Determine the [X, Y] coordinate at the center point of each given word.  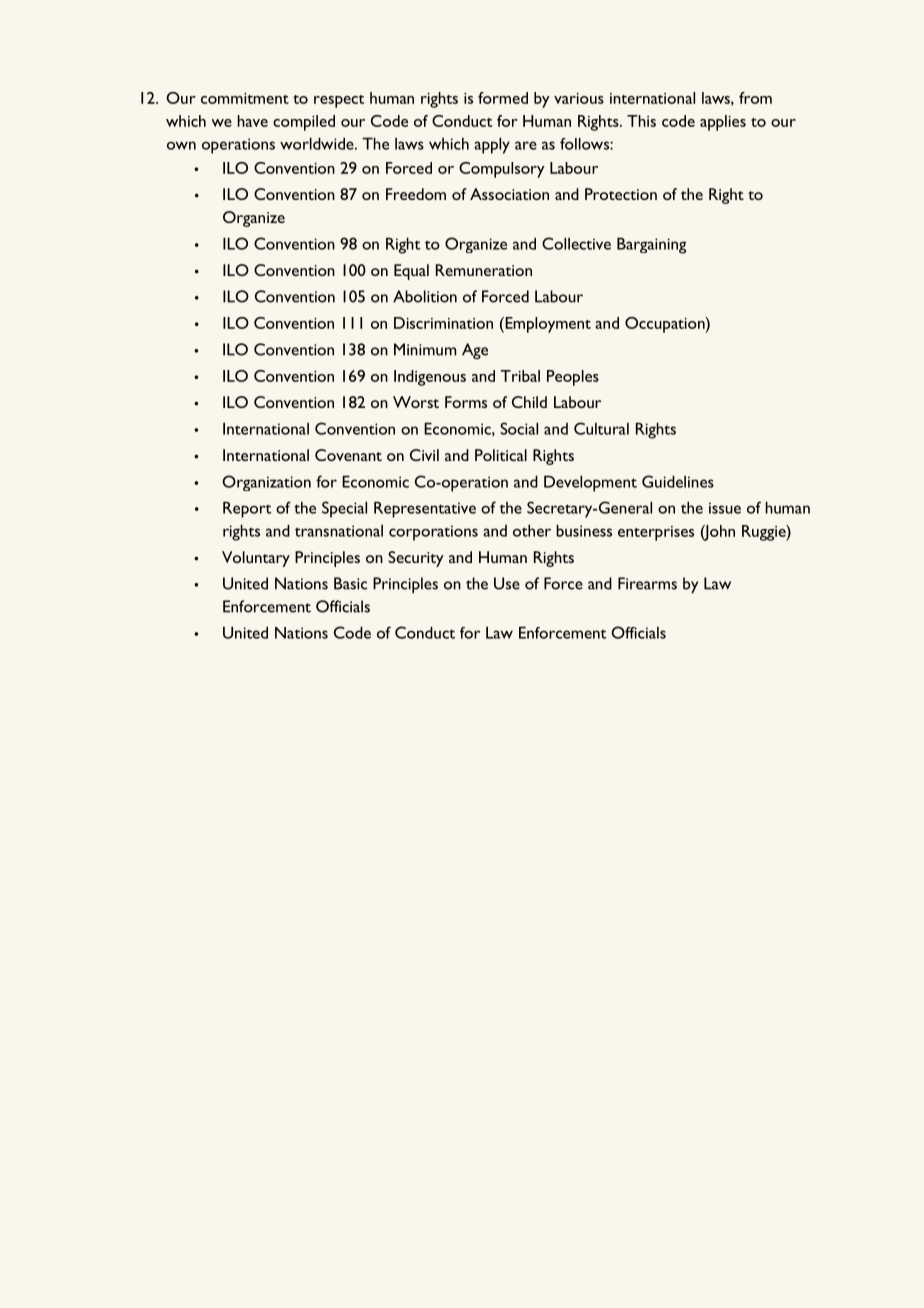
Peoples [573, 378]
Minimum [425, 349]
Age [475, 351]
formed [503, 98]
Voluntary [256, 559]
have [252, 121]
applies [723, 123]
